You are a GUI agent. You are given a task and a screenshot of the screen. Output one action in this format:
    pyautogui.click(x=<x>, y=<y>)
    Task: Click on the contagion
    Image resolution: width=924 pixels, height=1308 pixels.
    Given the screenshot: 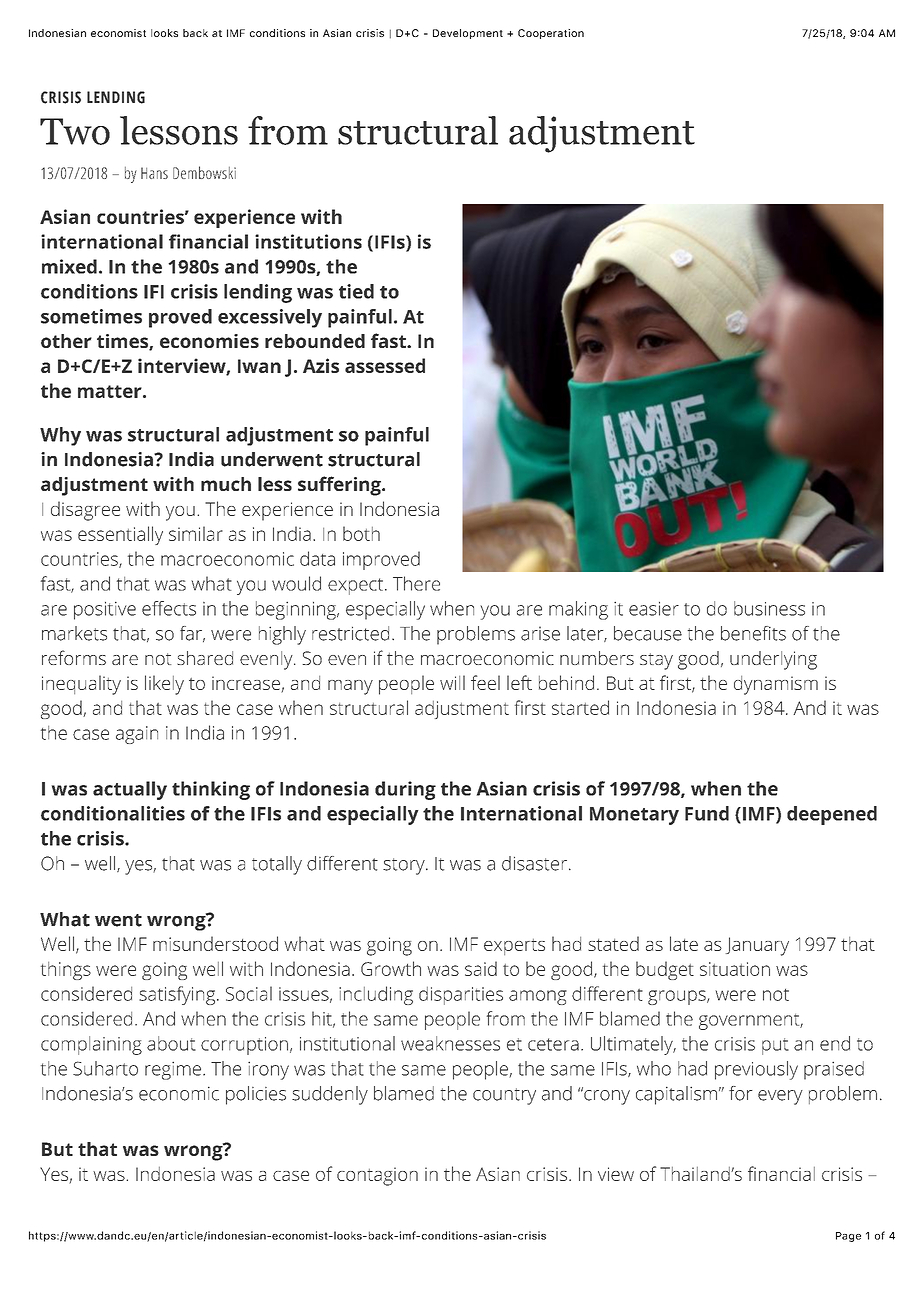 What is the action you would take?
    pyautogui.click(x=377, y=1176)
